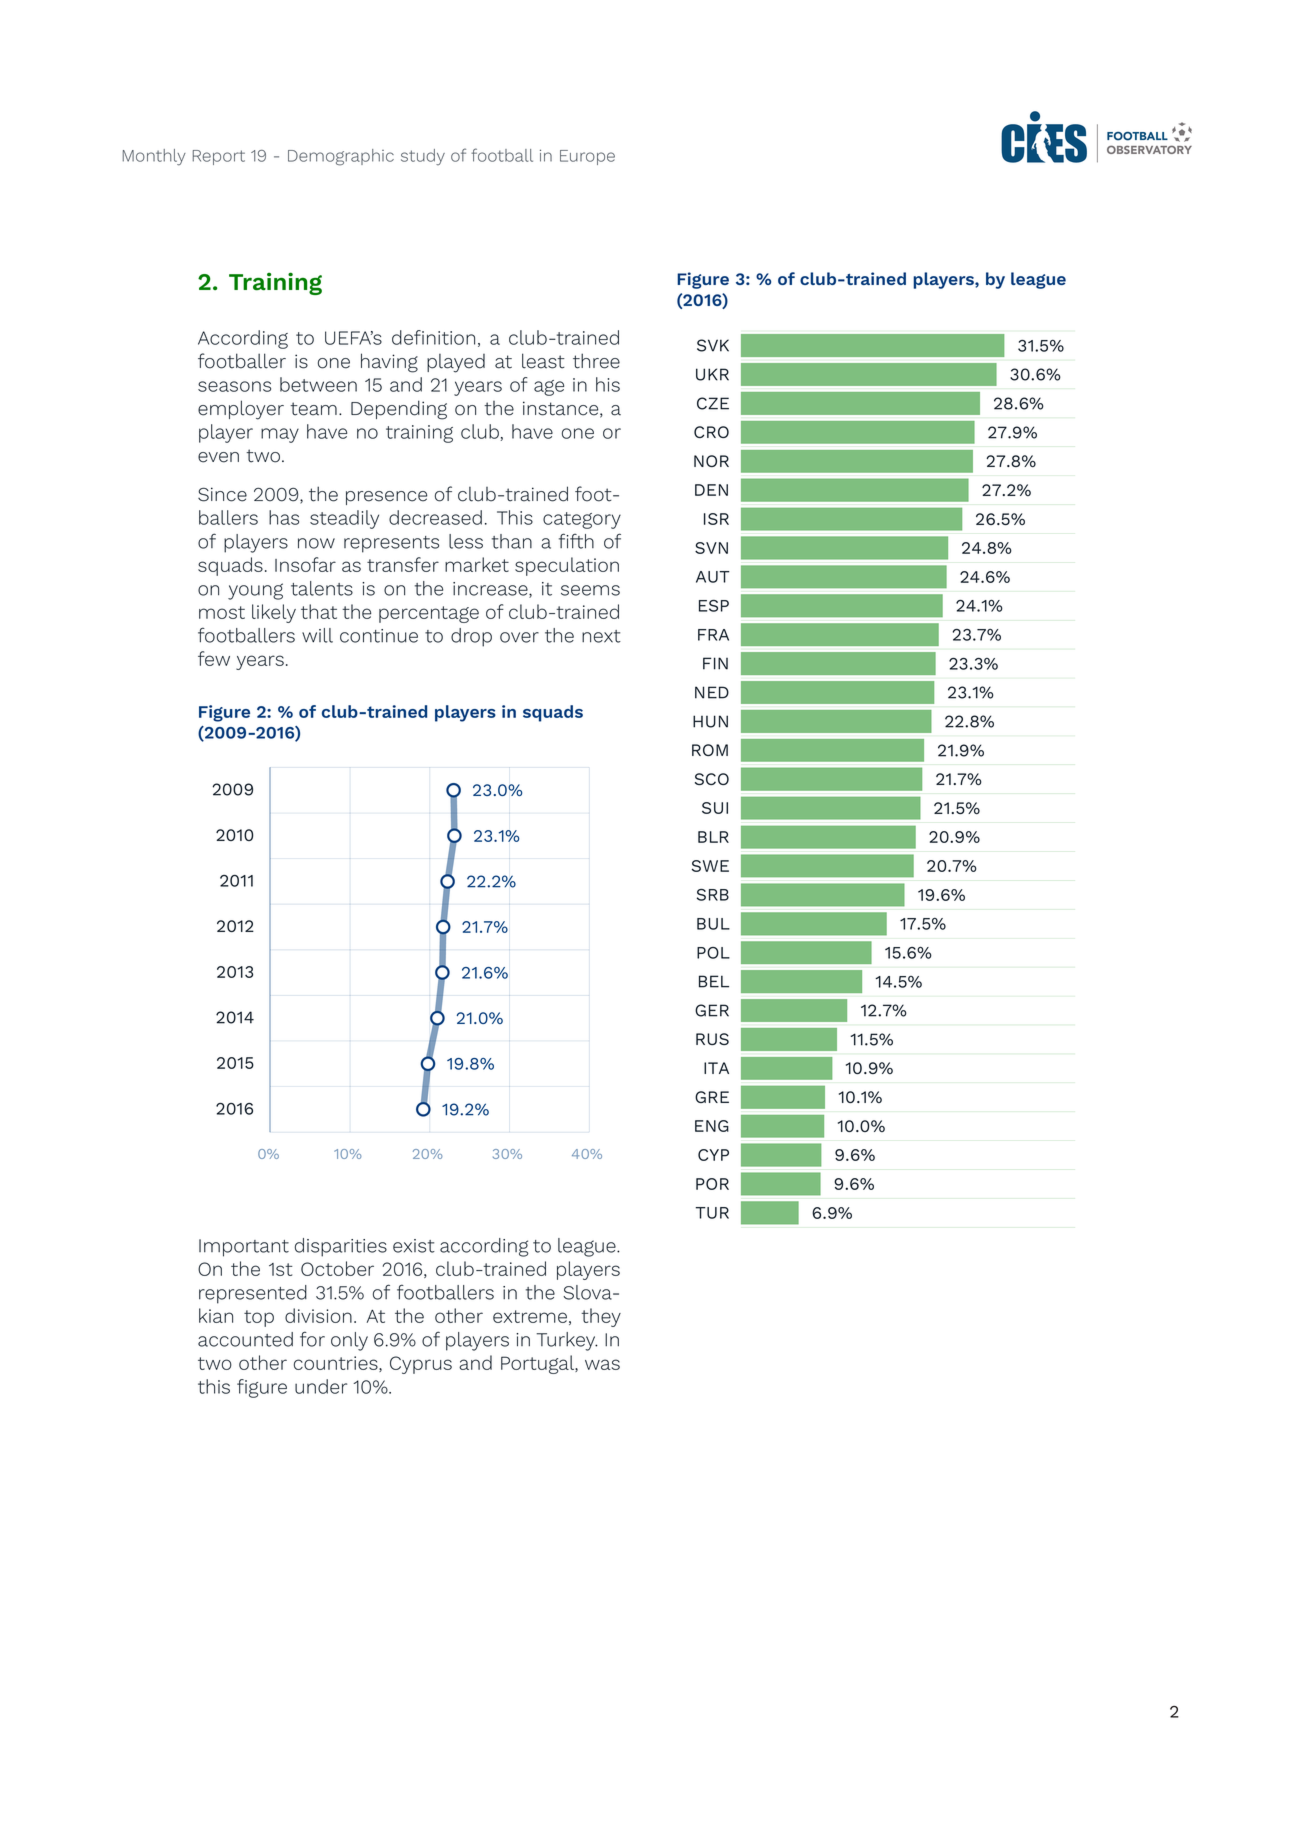 This screenshot has height=1835, width=1297. Describe the element at coordinates (219, 157) in the screenshot. I see `Report` at that location.
